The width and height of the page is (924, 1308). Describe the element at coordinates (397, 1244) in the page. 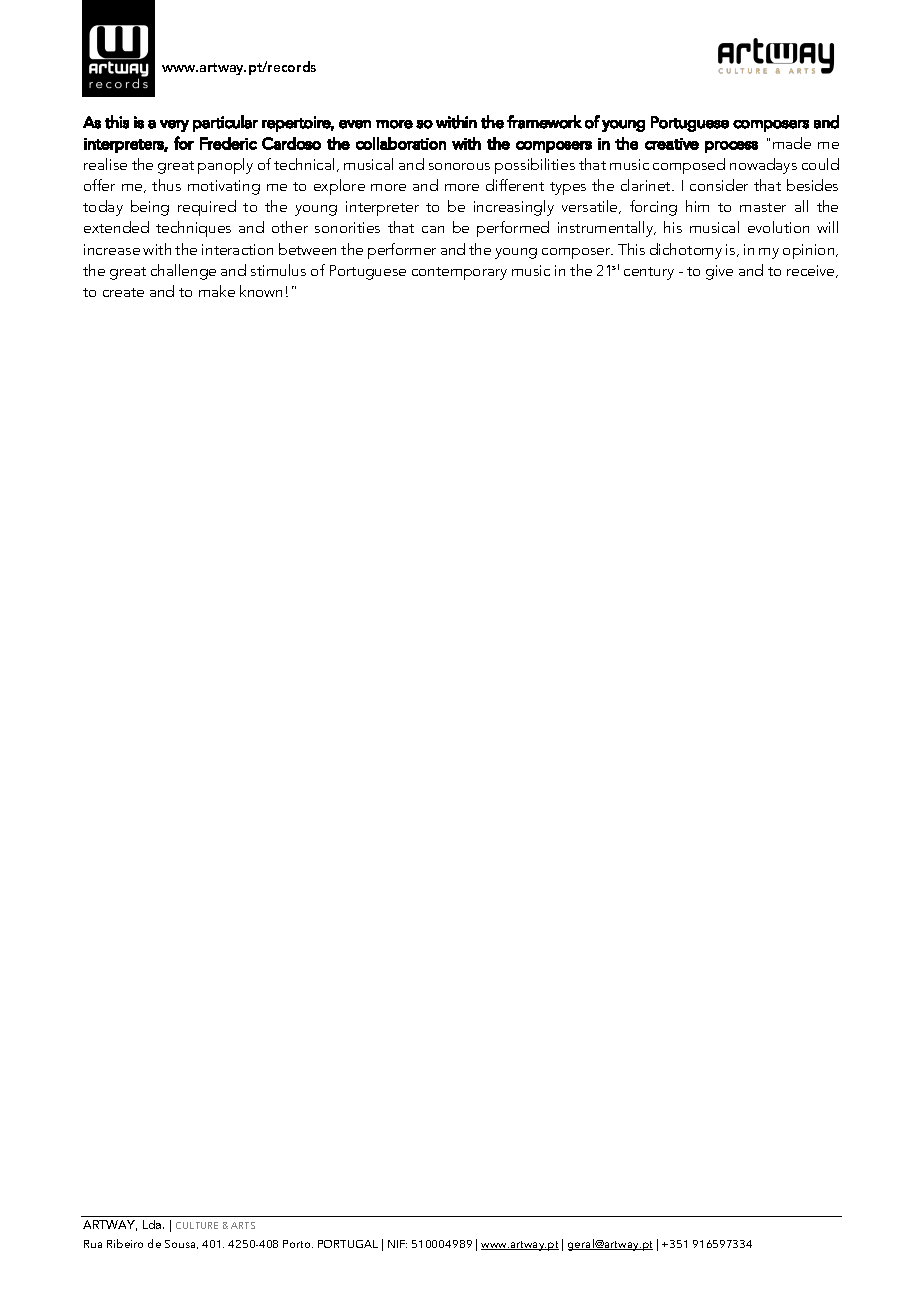

I see `NIF` at that location.
